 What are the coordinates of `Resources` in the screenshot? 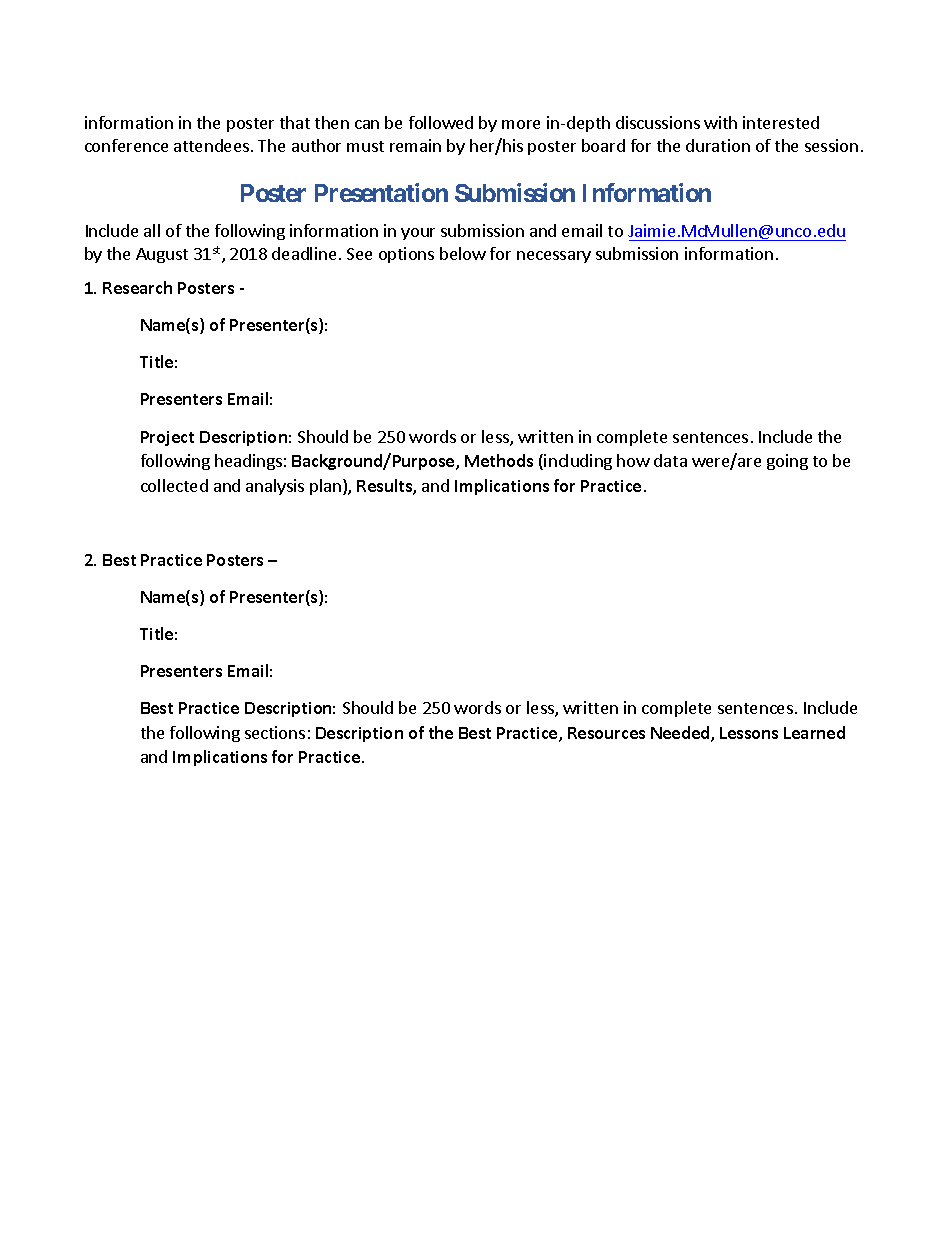 It's located at (606, 733).
